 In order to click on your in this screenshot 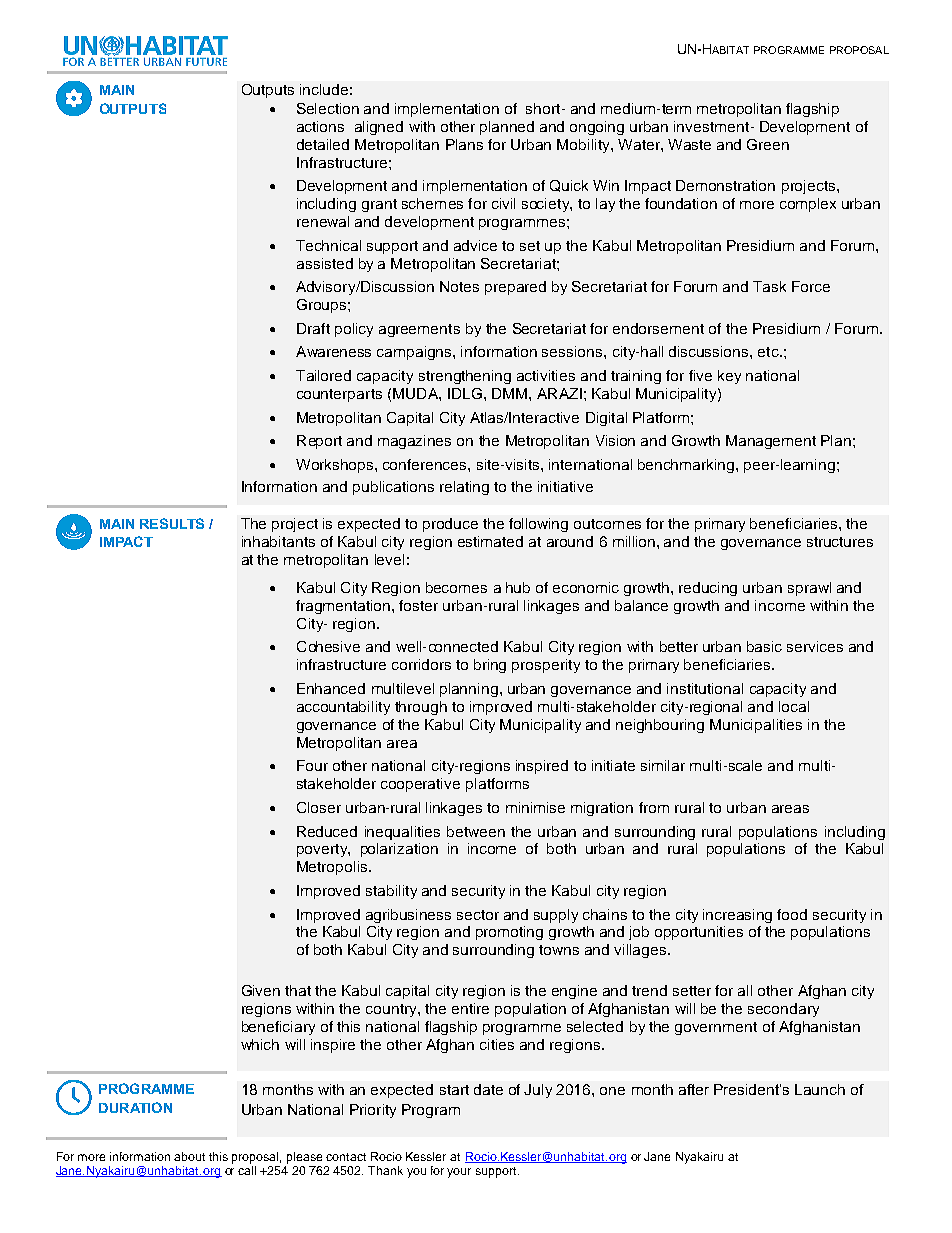, I will do `click(459, 1173)`.
